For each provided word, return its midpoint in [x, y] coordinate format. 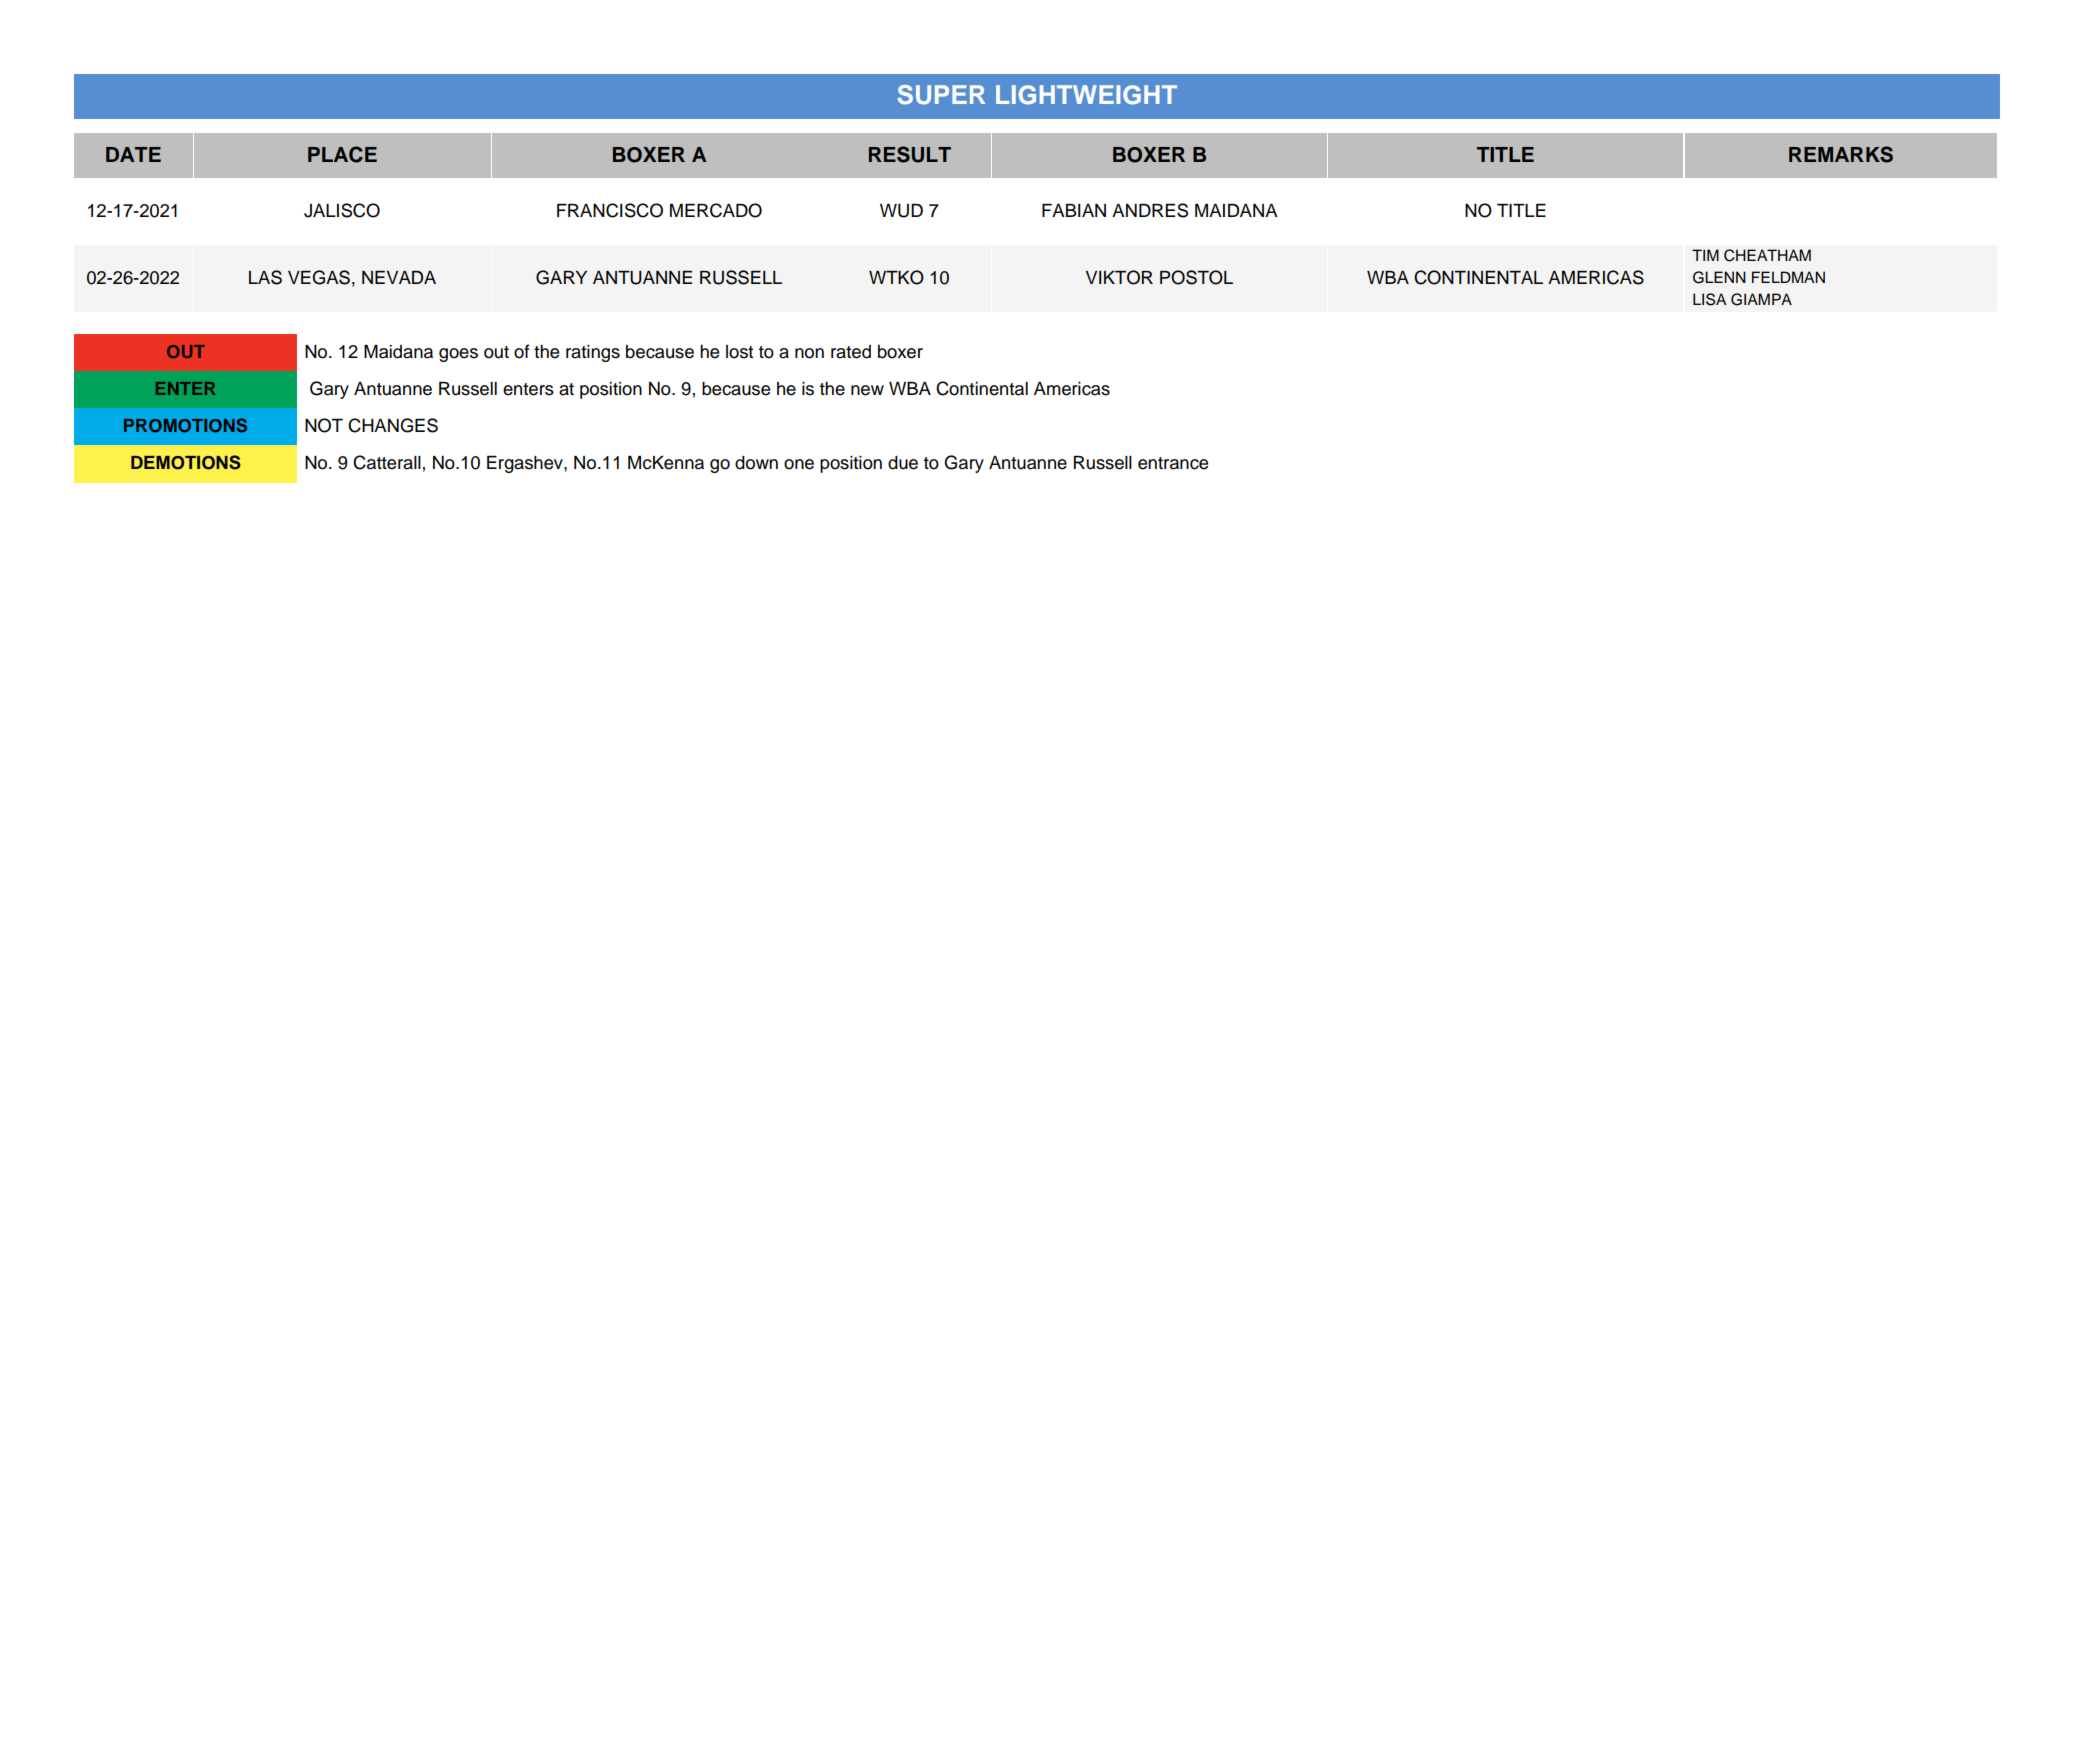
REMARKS [1841, 154]
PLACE [342, 154]
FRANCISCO [610, 210]
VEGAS [319, 277]
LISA [1710, 299]
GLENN [1719, 277]
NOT [324, 425]
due [903, 463]
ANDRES [1150, 210]
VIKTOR [1119, 277]
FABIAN [1074, 210]
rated [851, 352]
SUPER [941, 95]
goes [458, 355]
